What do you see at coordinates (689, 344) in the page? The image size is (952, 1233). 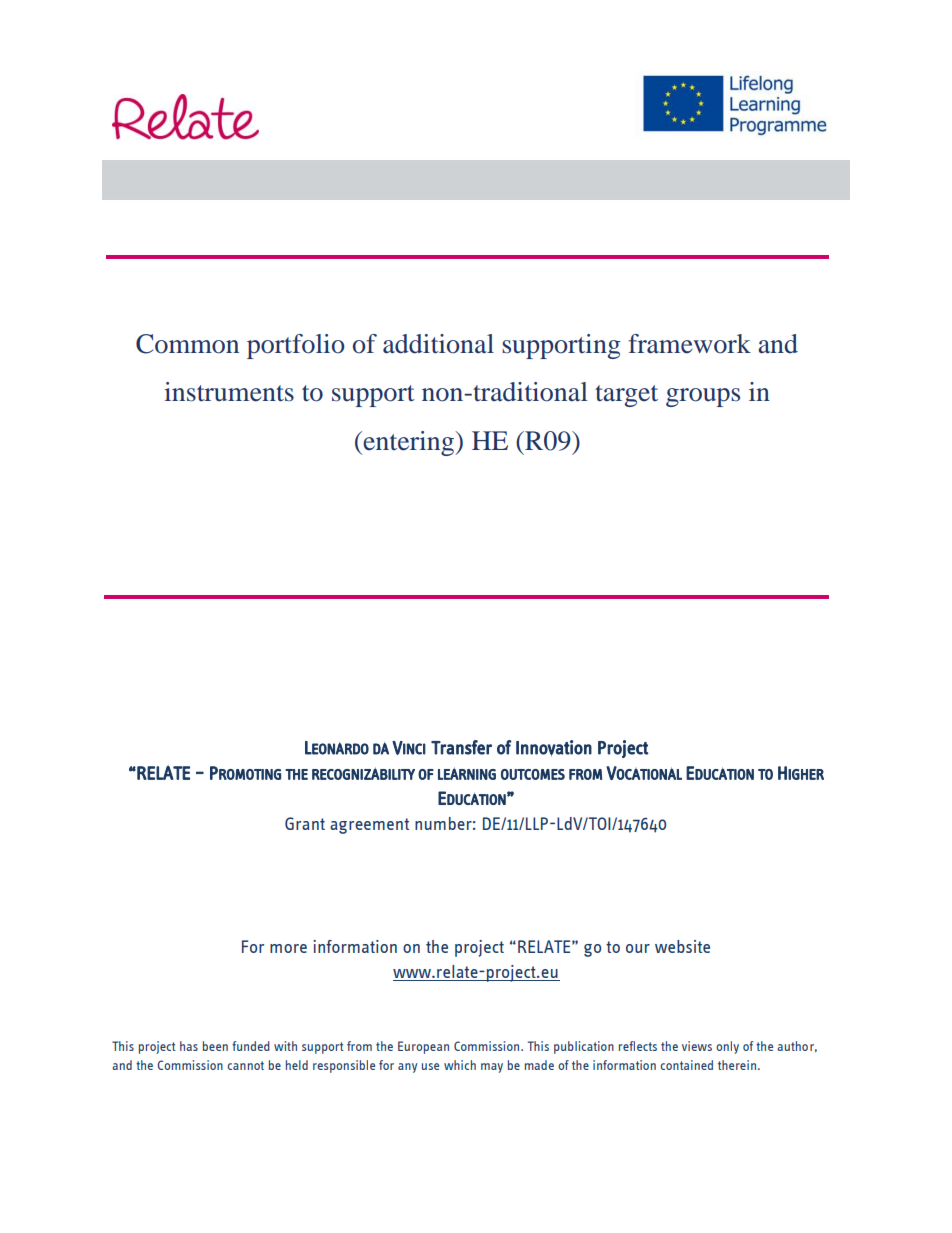 I see `framework` at bounding box center [689, 344].
